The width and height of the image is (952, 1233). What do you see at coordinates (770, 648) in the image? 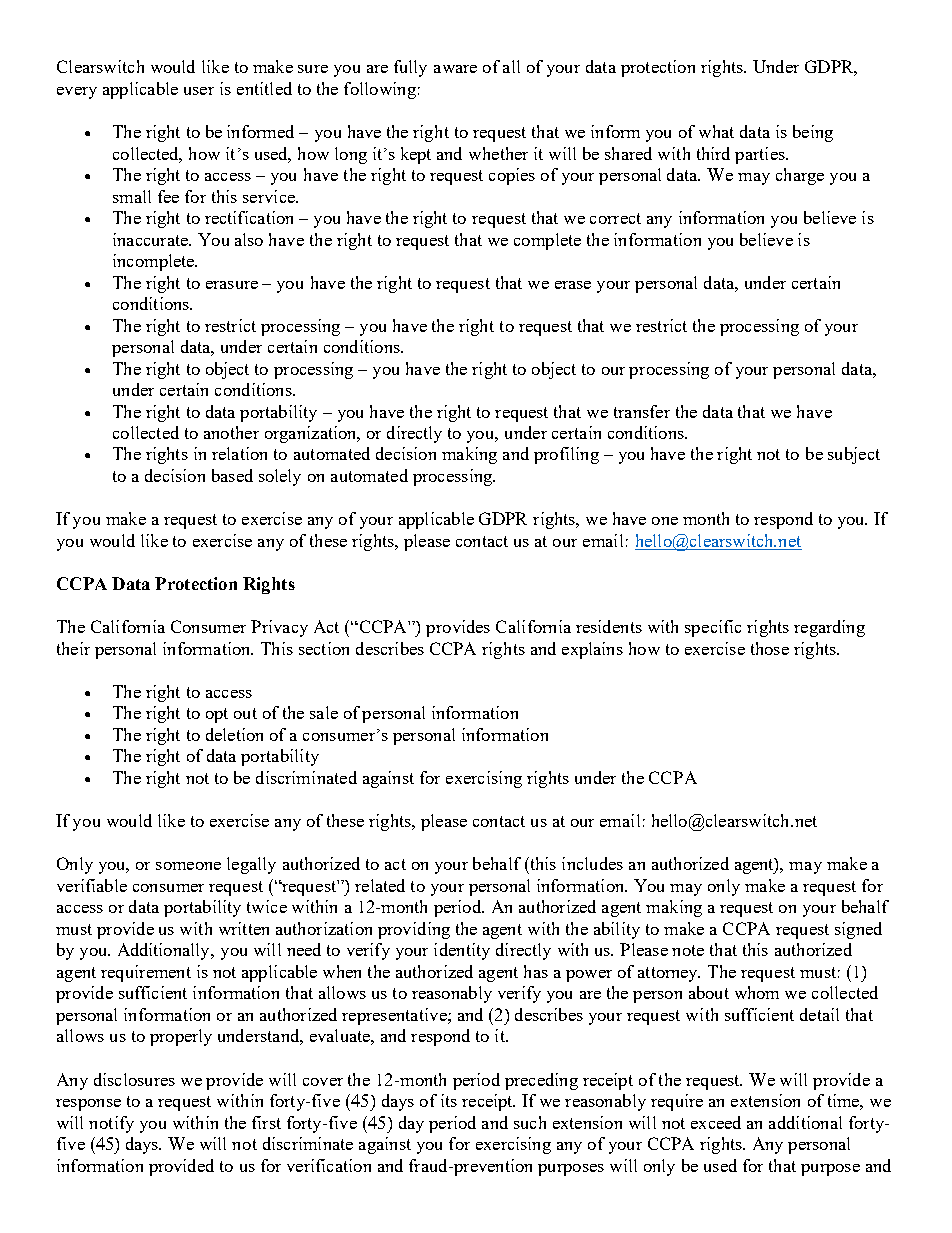
I see `those` at bounding box center [770, 648].
